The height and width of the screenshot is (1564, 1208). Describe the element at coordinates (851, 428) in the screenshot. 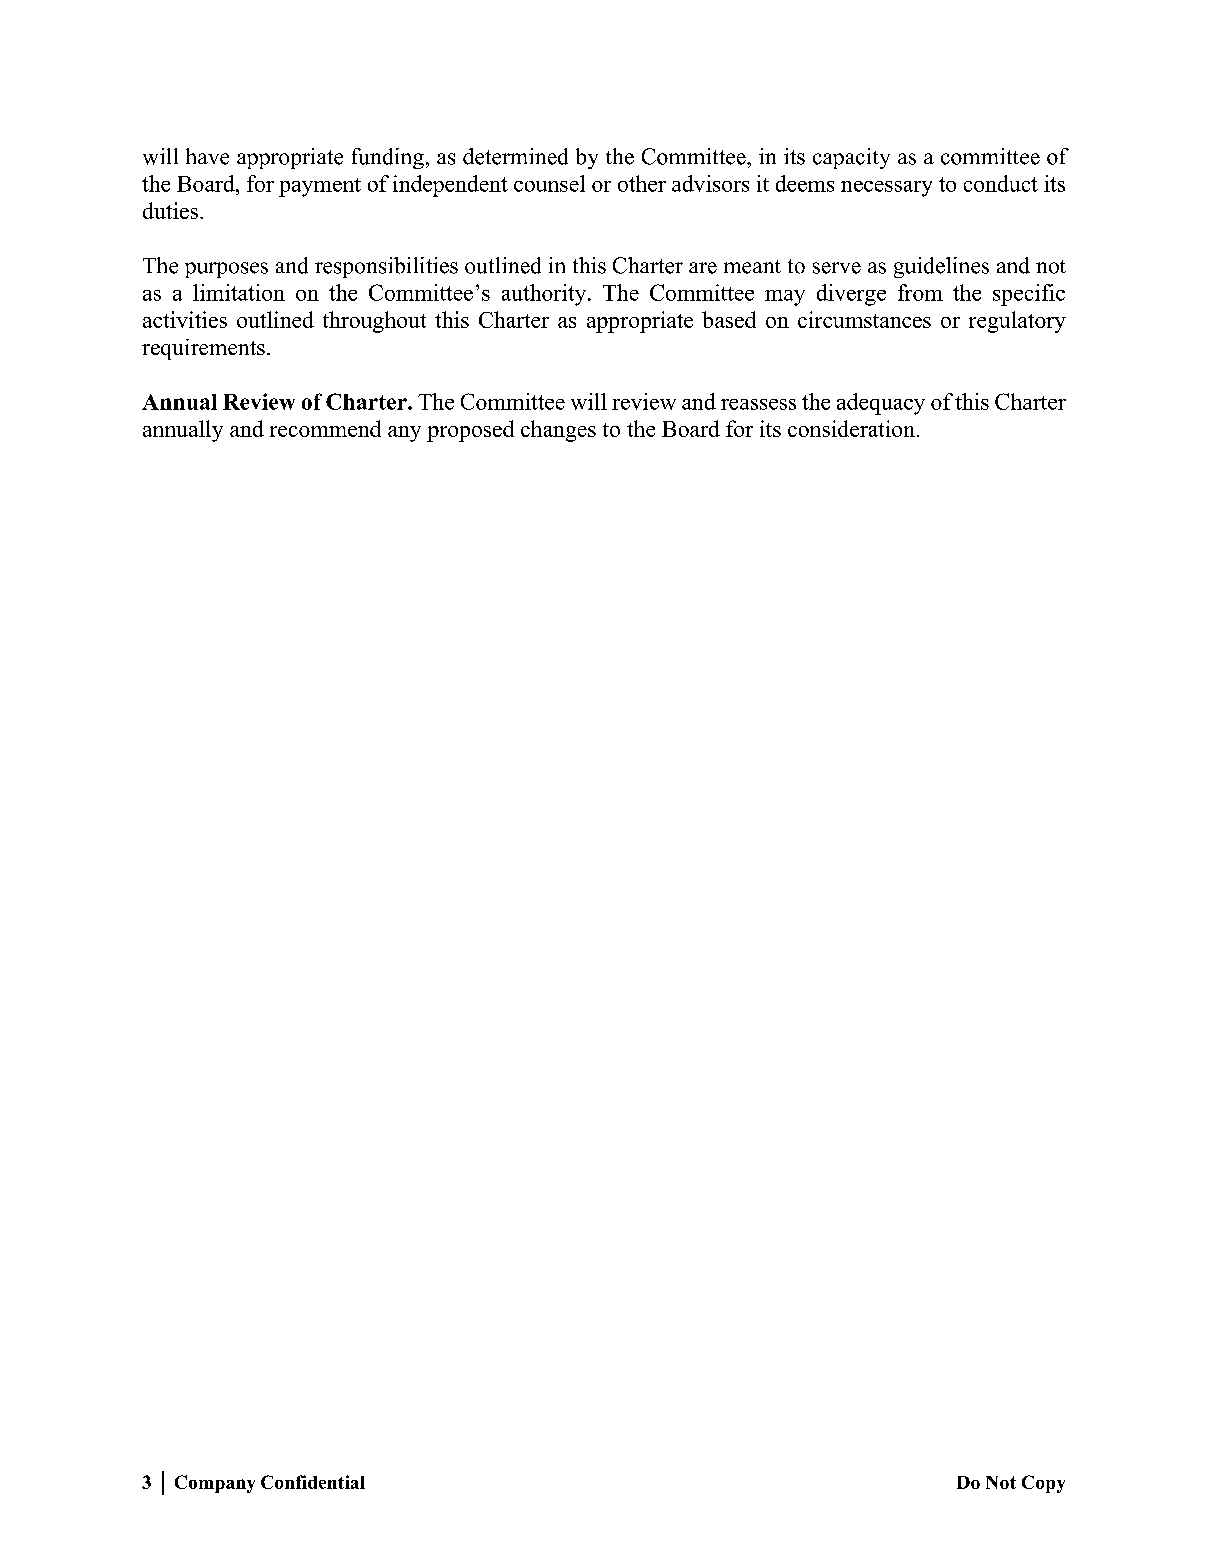

I see `consideration` at that location.
